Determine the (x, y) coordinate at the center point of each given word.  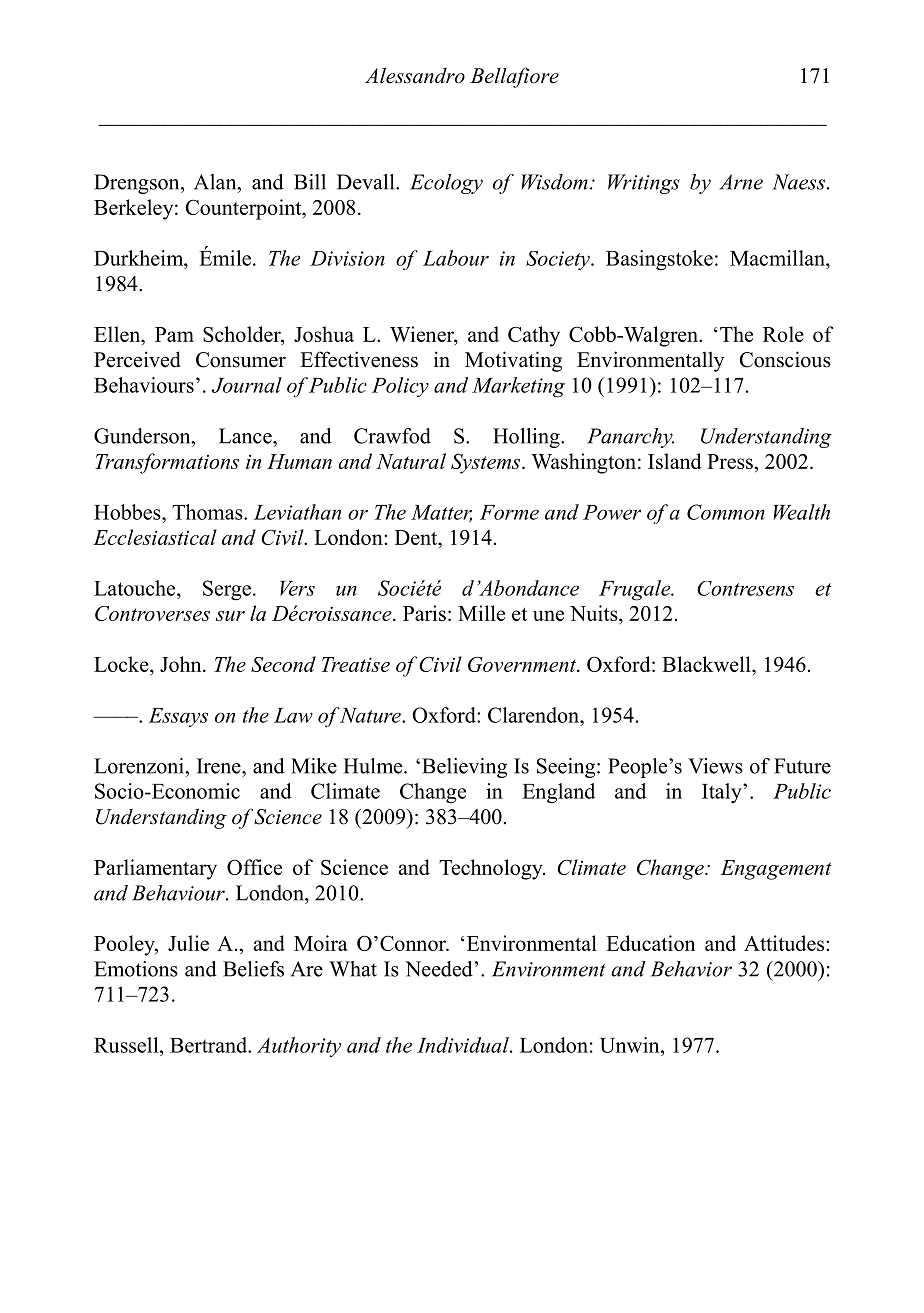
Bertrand (210, 1045)
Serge (227, 590)
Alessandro (415, 75)
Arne (741, 182)
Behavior (691, 969)
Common (726, 512)
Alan (216, 182)
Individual (464, 1045)
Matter (441, 513)
